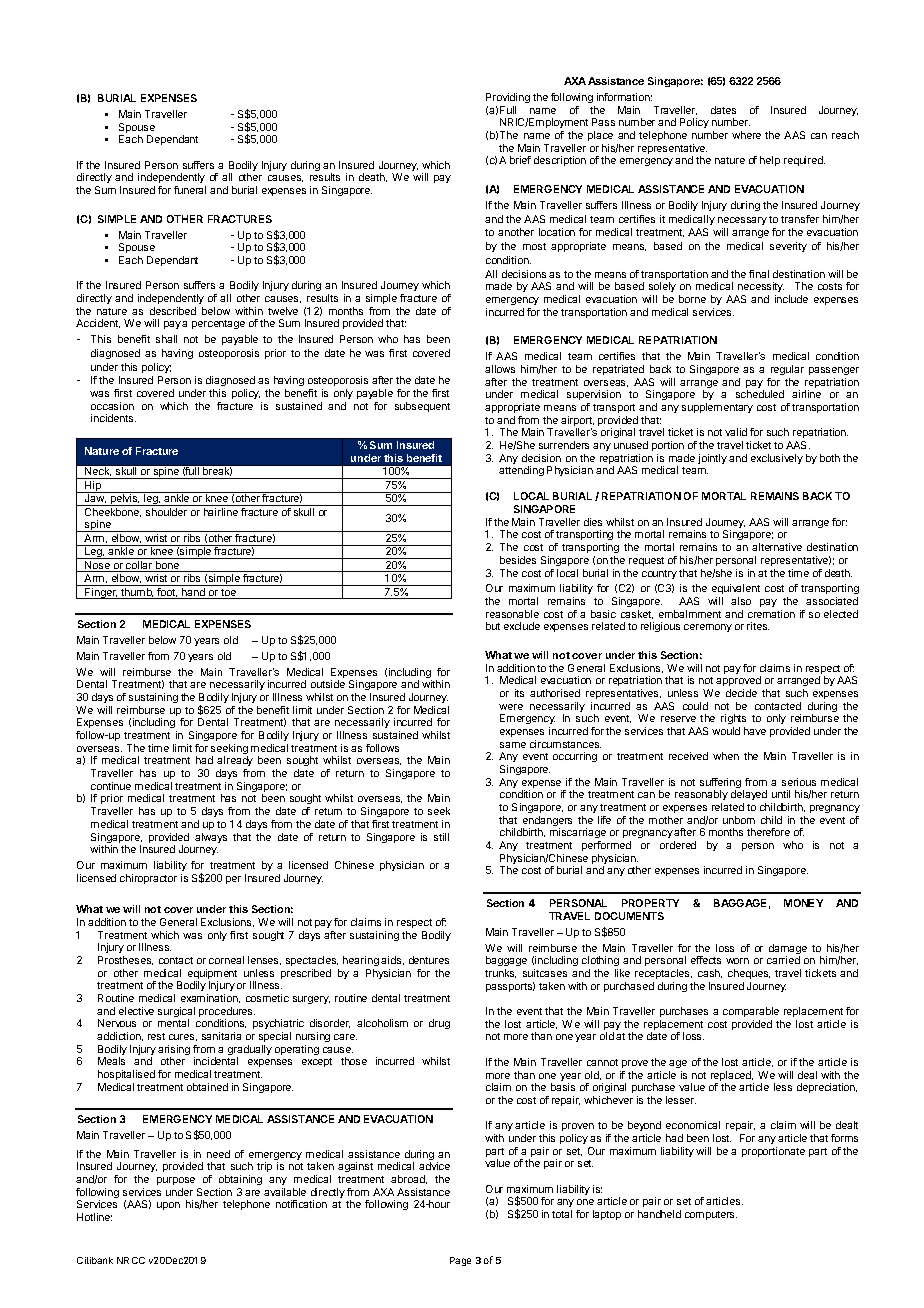 The height and width of the screenshot is (1308, 924). What do you see at coordinates (519, 693) in the screenshot?
I see `its` at bounding box center [519, 693].
